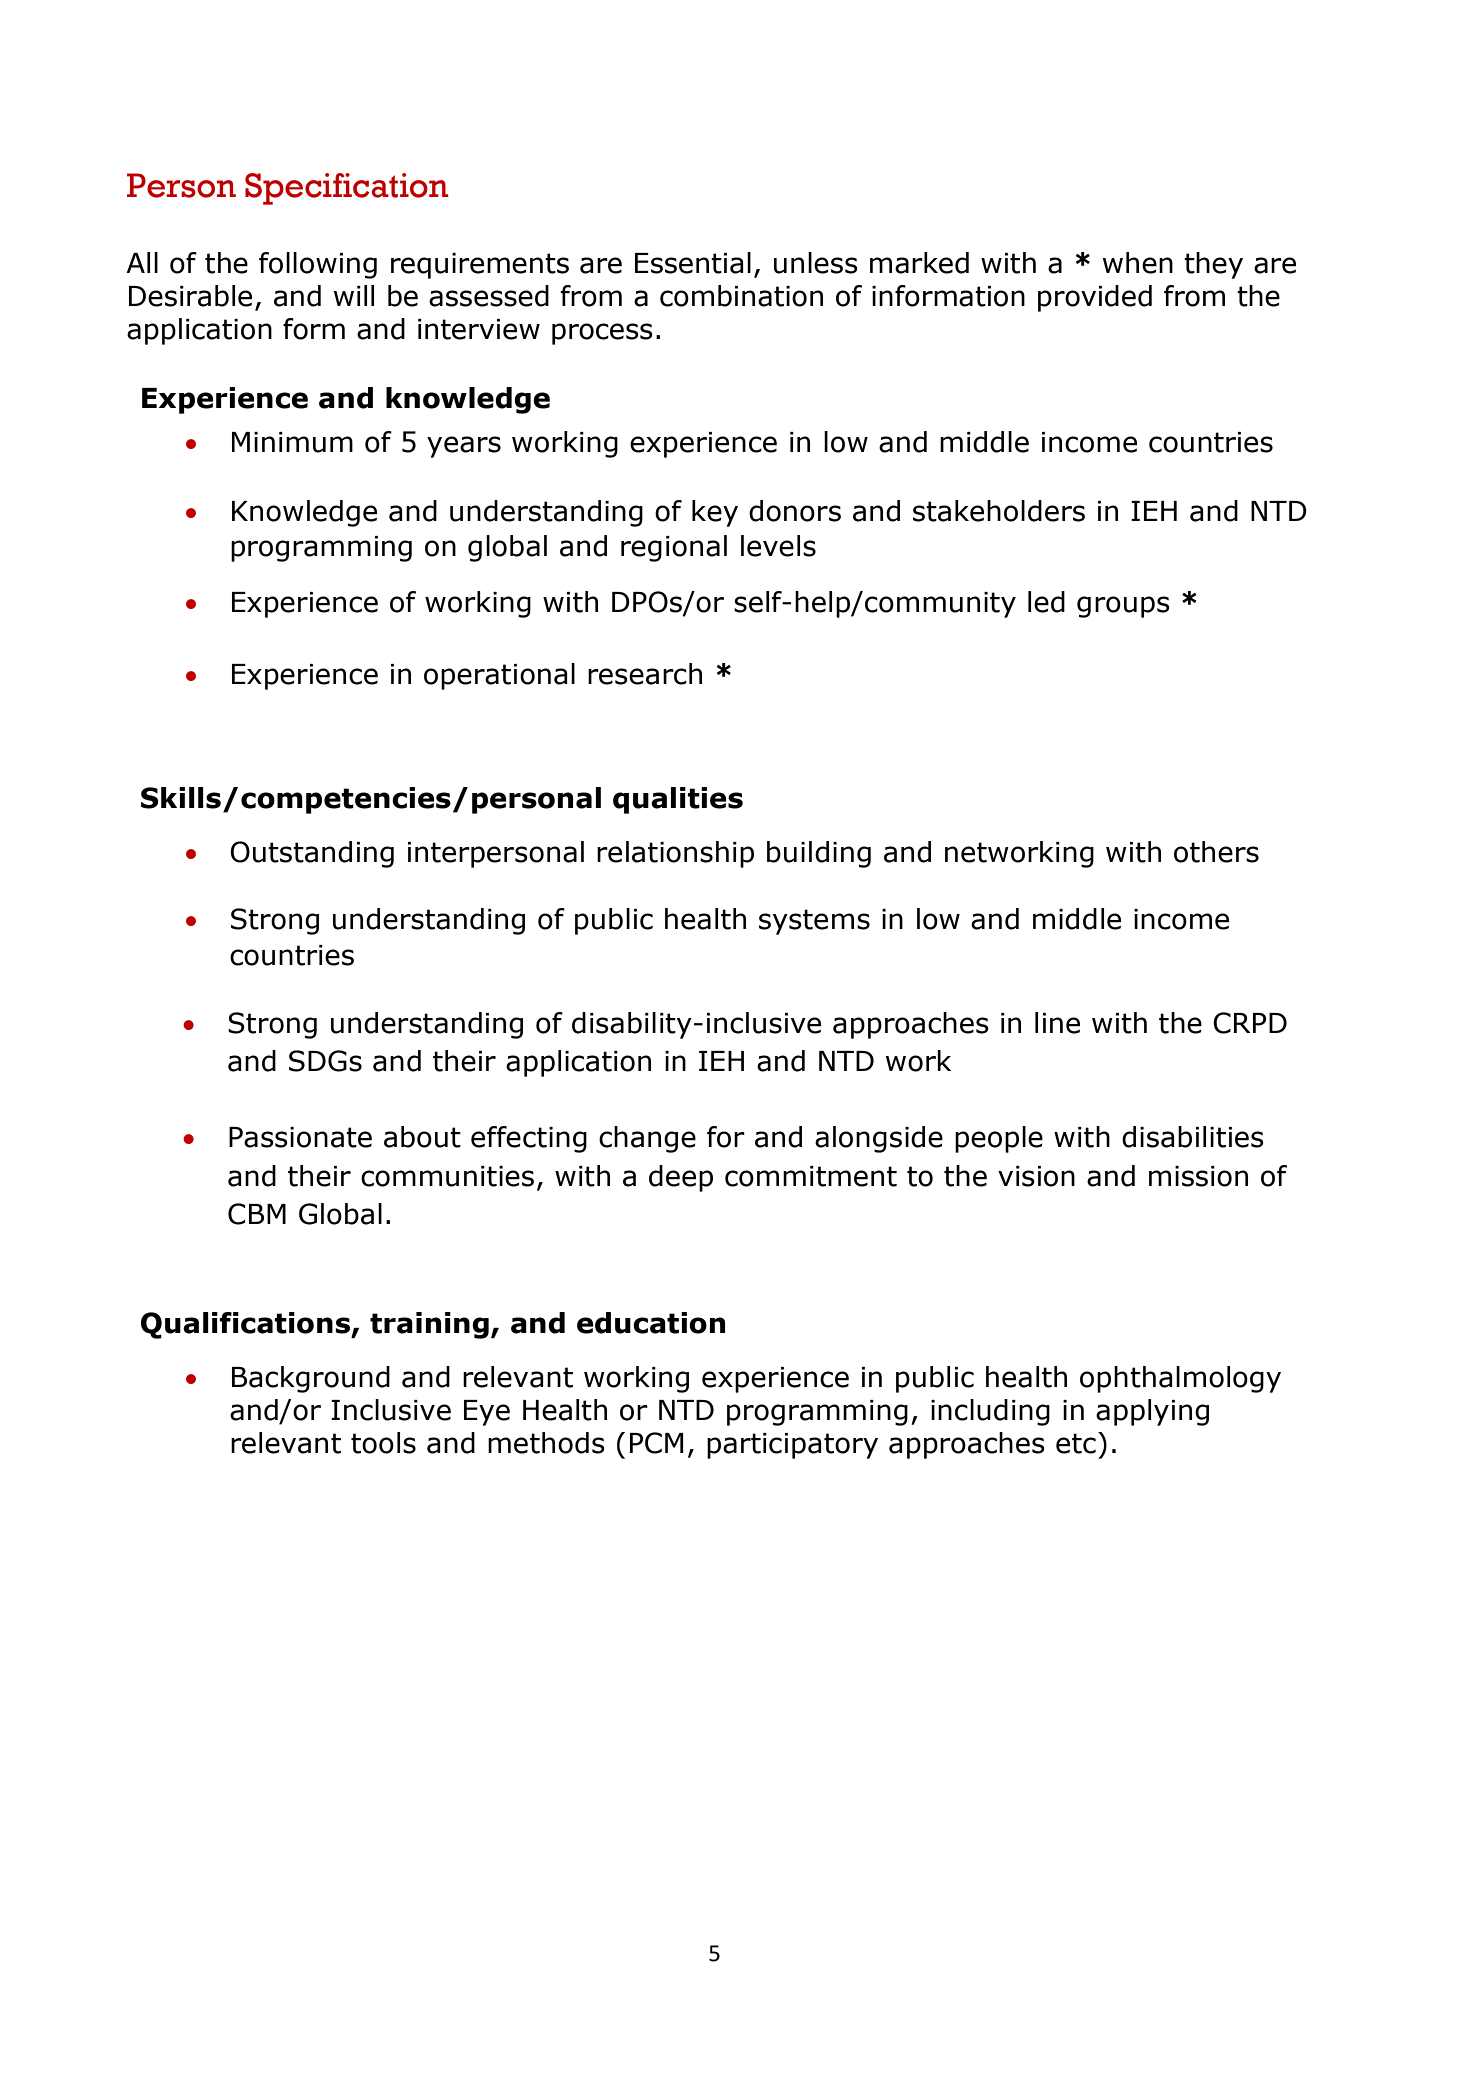 This screenshot has height=2090, width=1479. What do you see at coordinates (657, 1443) in the screenshot?
I see `PCM` at bounding box center [657, 1443].
